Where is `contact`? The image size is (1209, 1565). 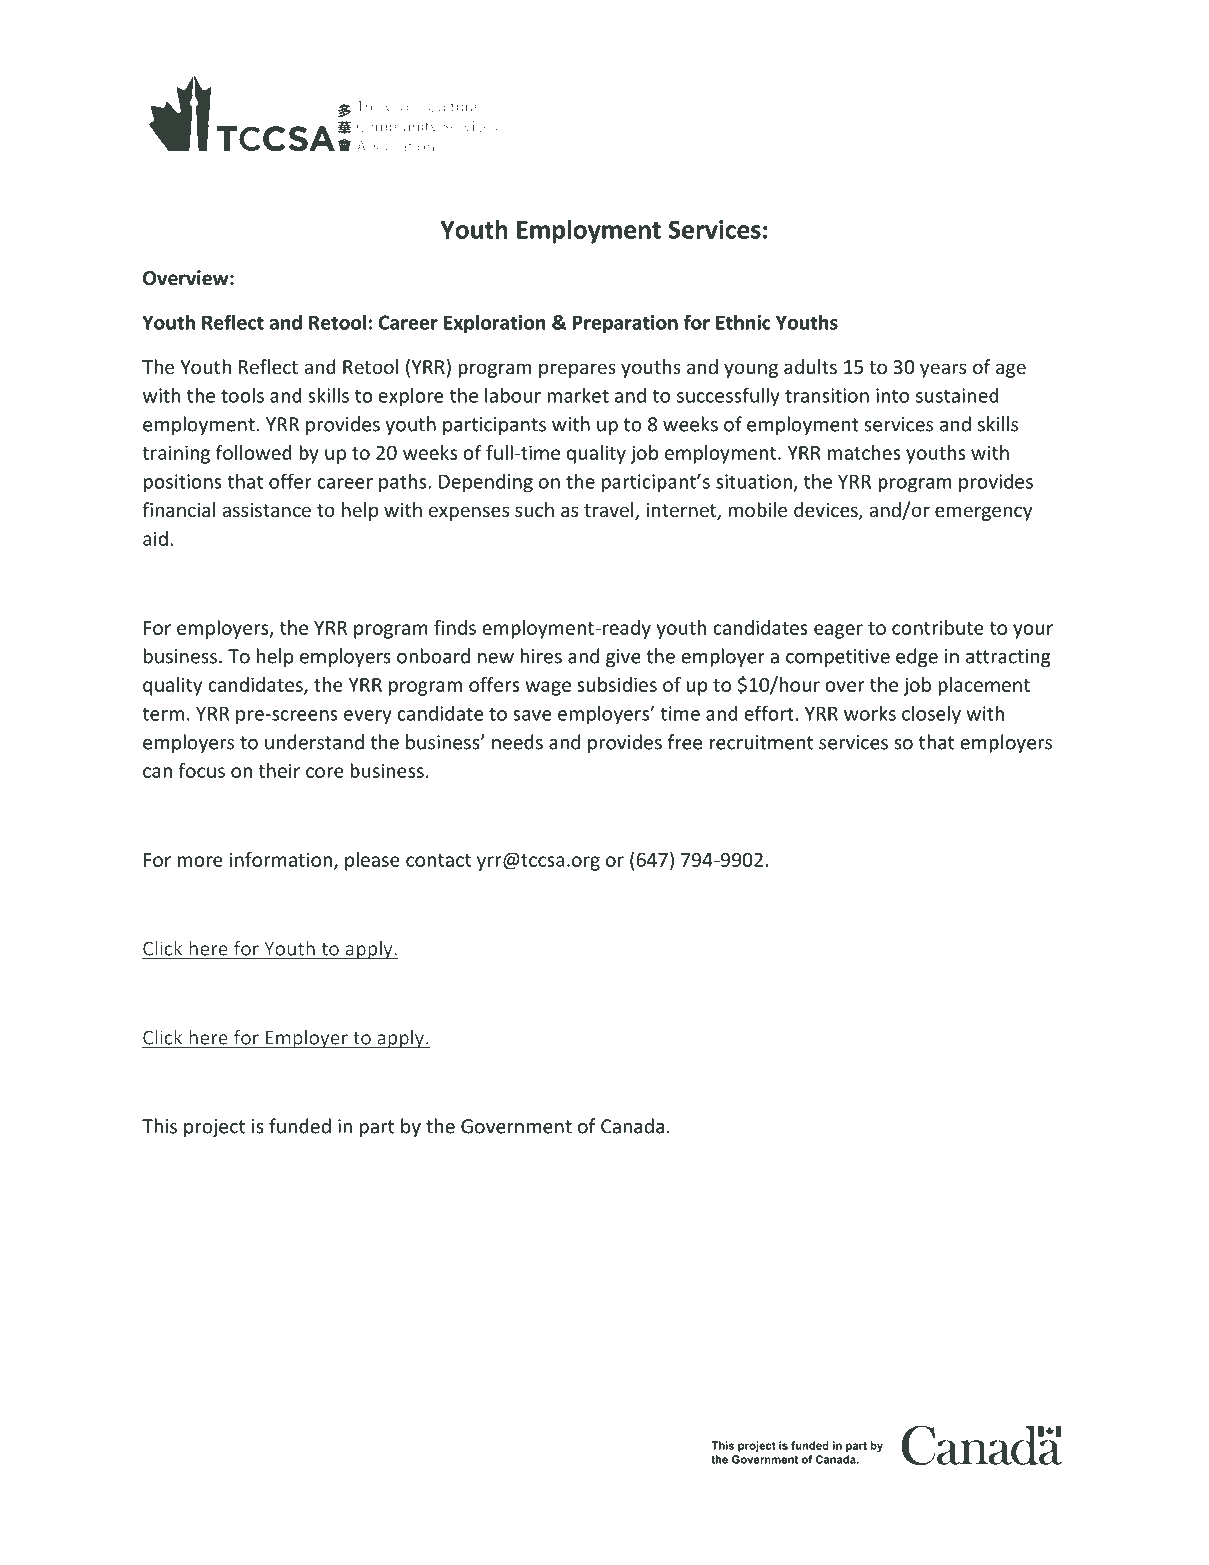 contact is located at coordinates (438, 860).
